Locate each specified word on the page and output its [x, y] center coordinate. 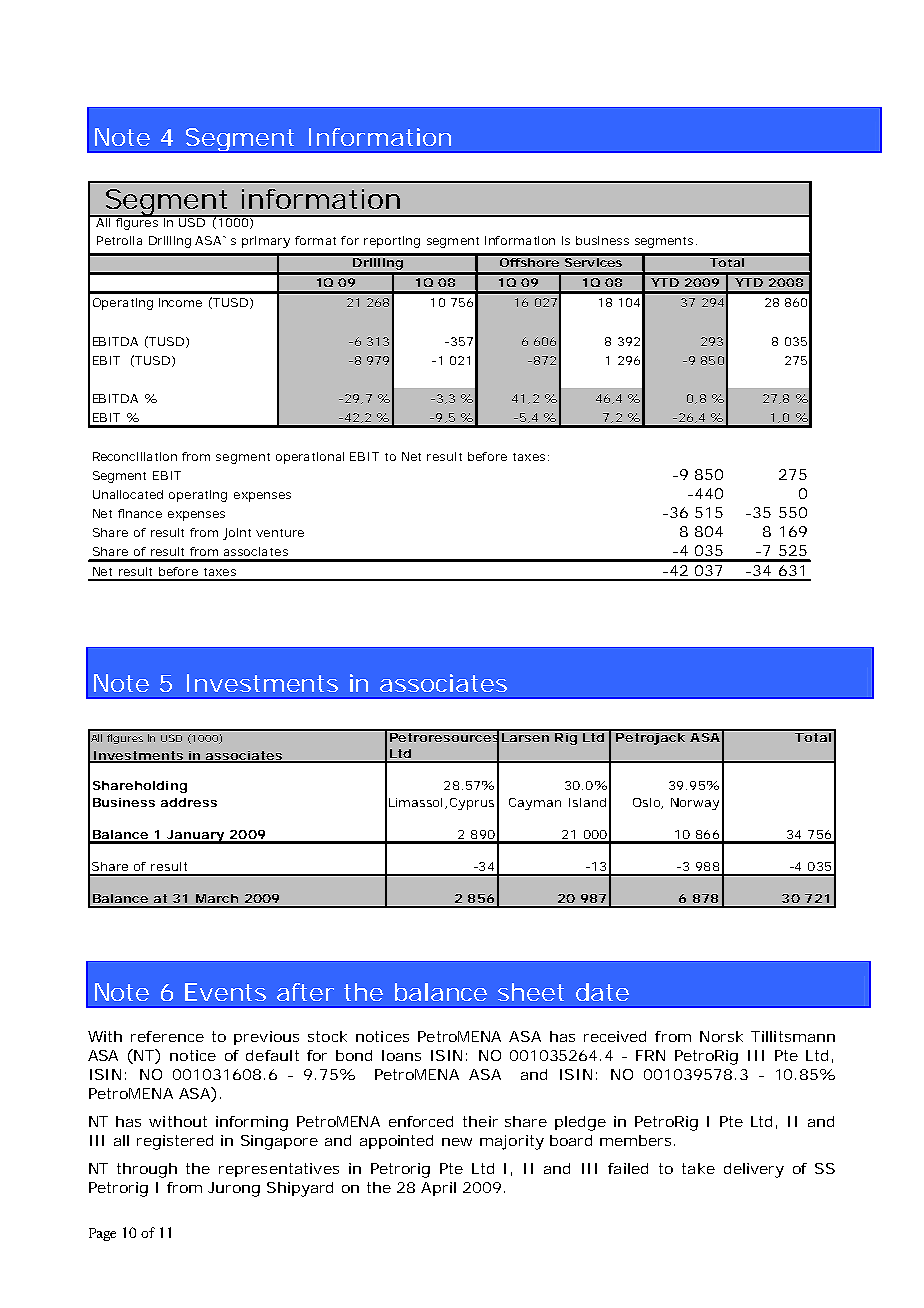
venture [280, 533]
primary [266, 242]
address [189, 802]
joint [237, 534]
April [438, 1189]
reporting [392, 242]
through [147, 1170]
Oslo [648, 803]
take [698, 1168]
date [602, 992]
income [180, 302]
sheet [531, 992]
